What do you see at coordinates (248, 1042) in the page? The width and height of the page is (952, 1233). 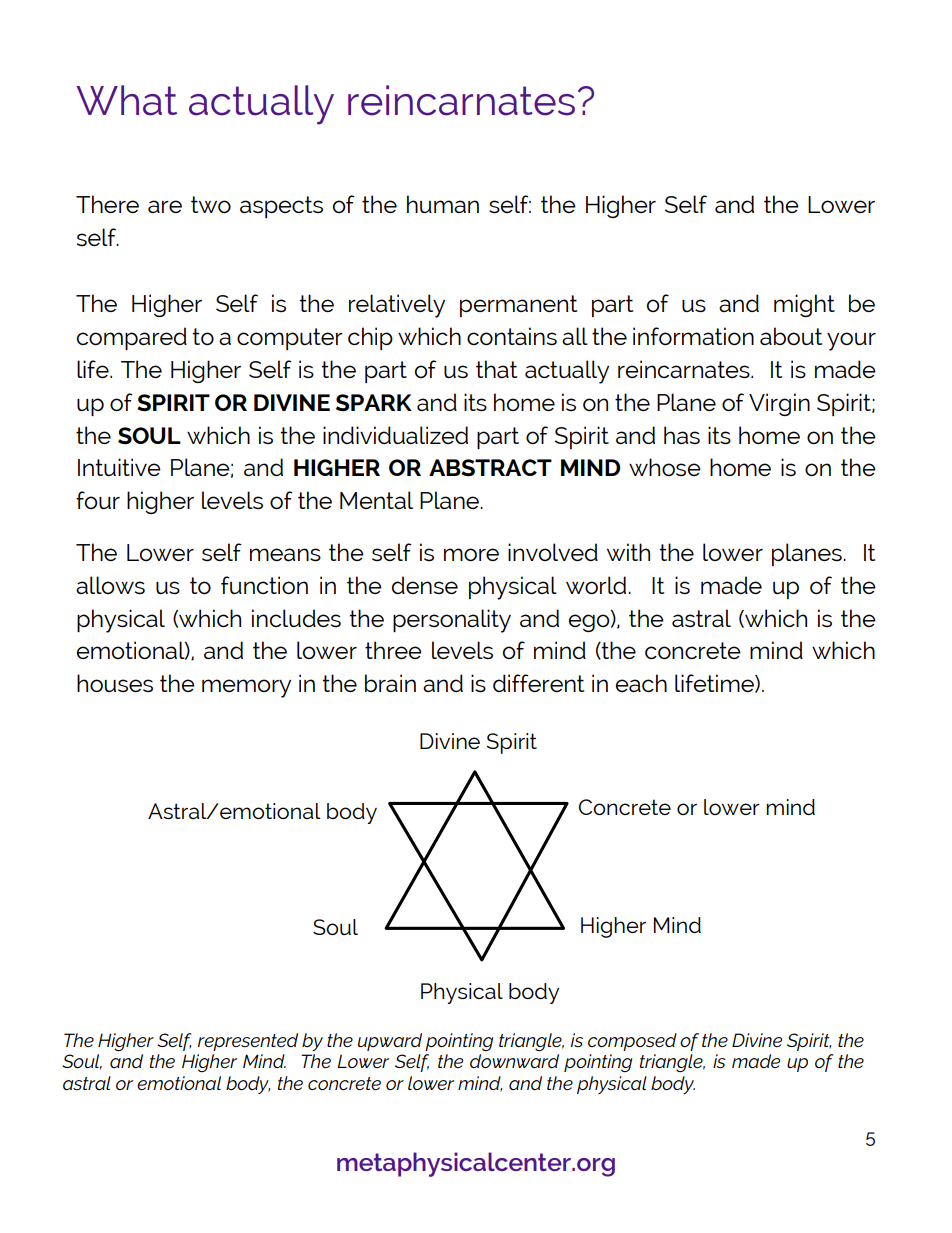 I see `represented` at bounding box center [248, 1042].
